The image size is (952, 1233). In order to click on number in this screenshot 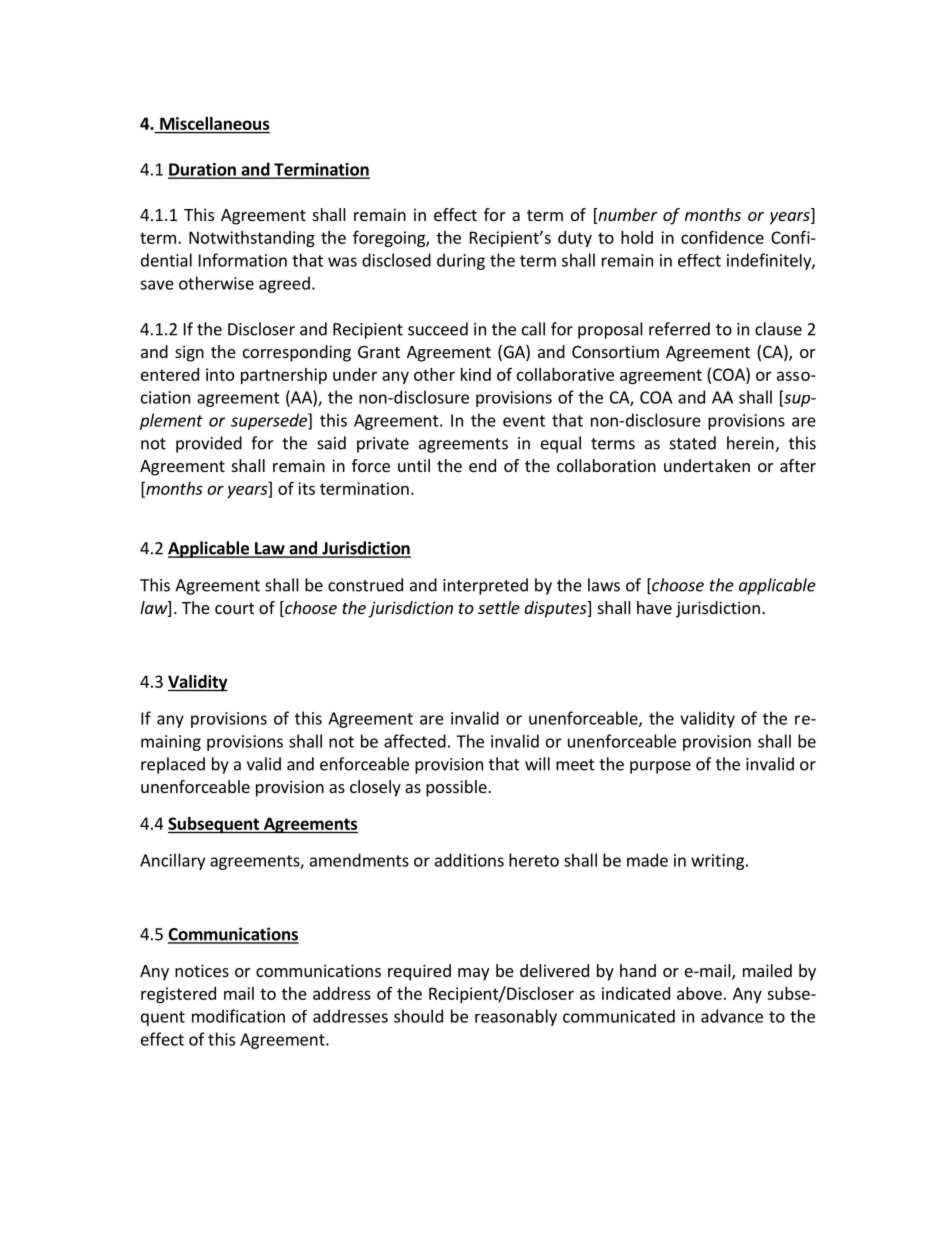, I will do `click(626, 216)`.
